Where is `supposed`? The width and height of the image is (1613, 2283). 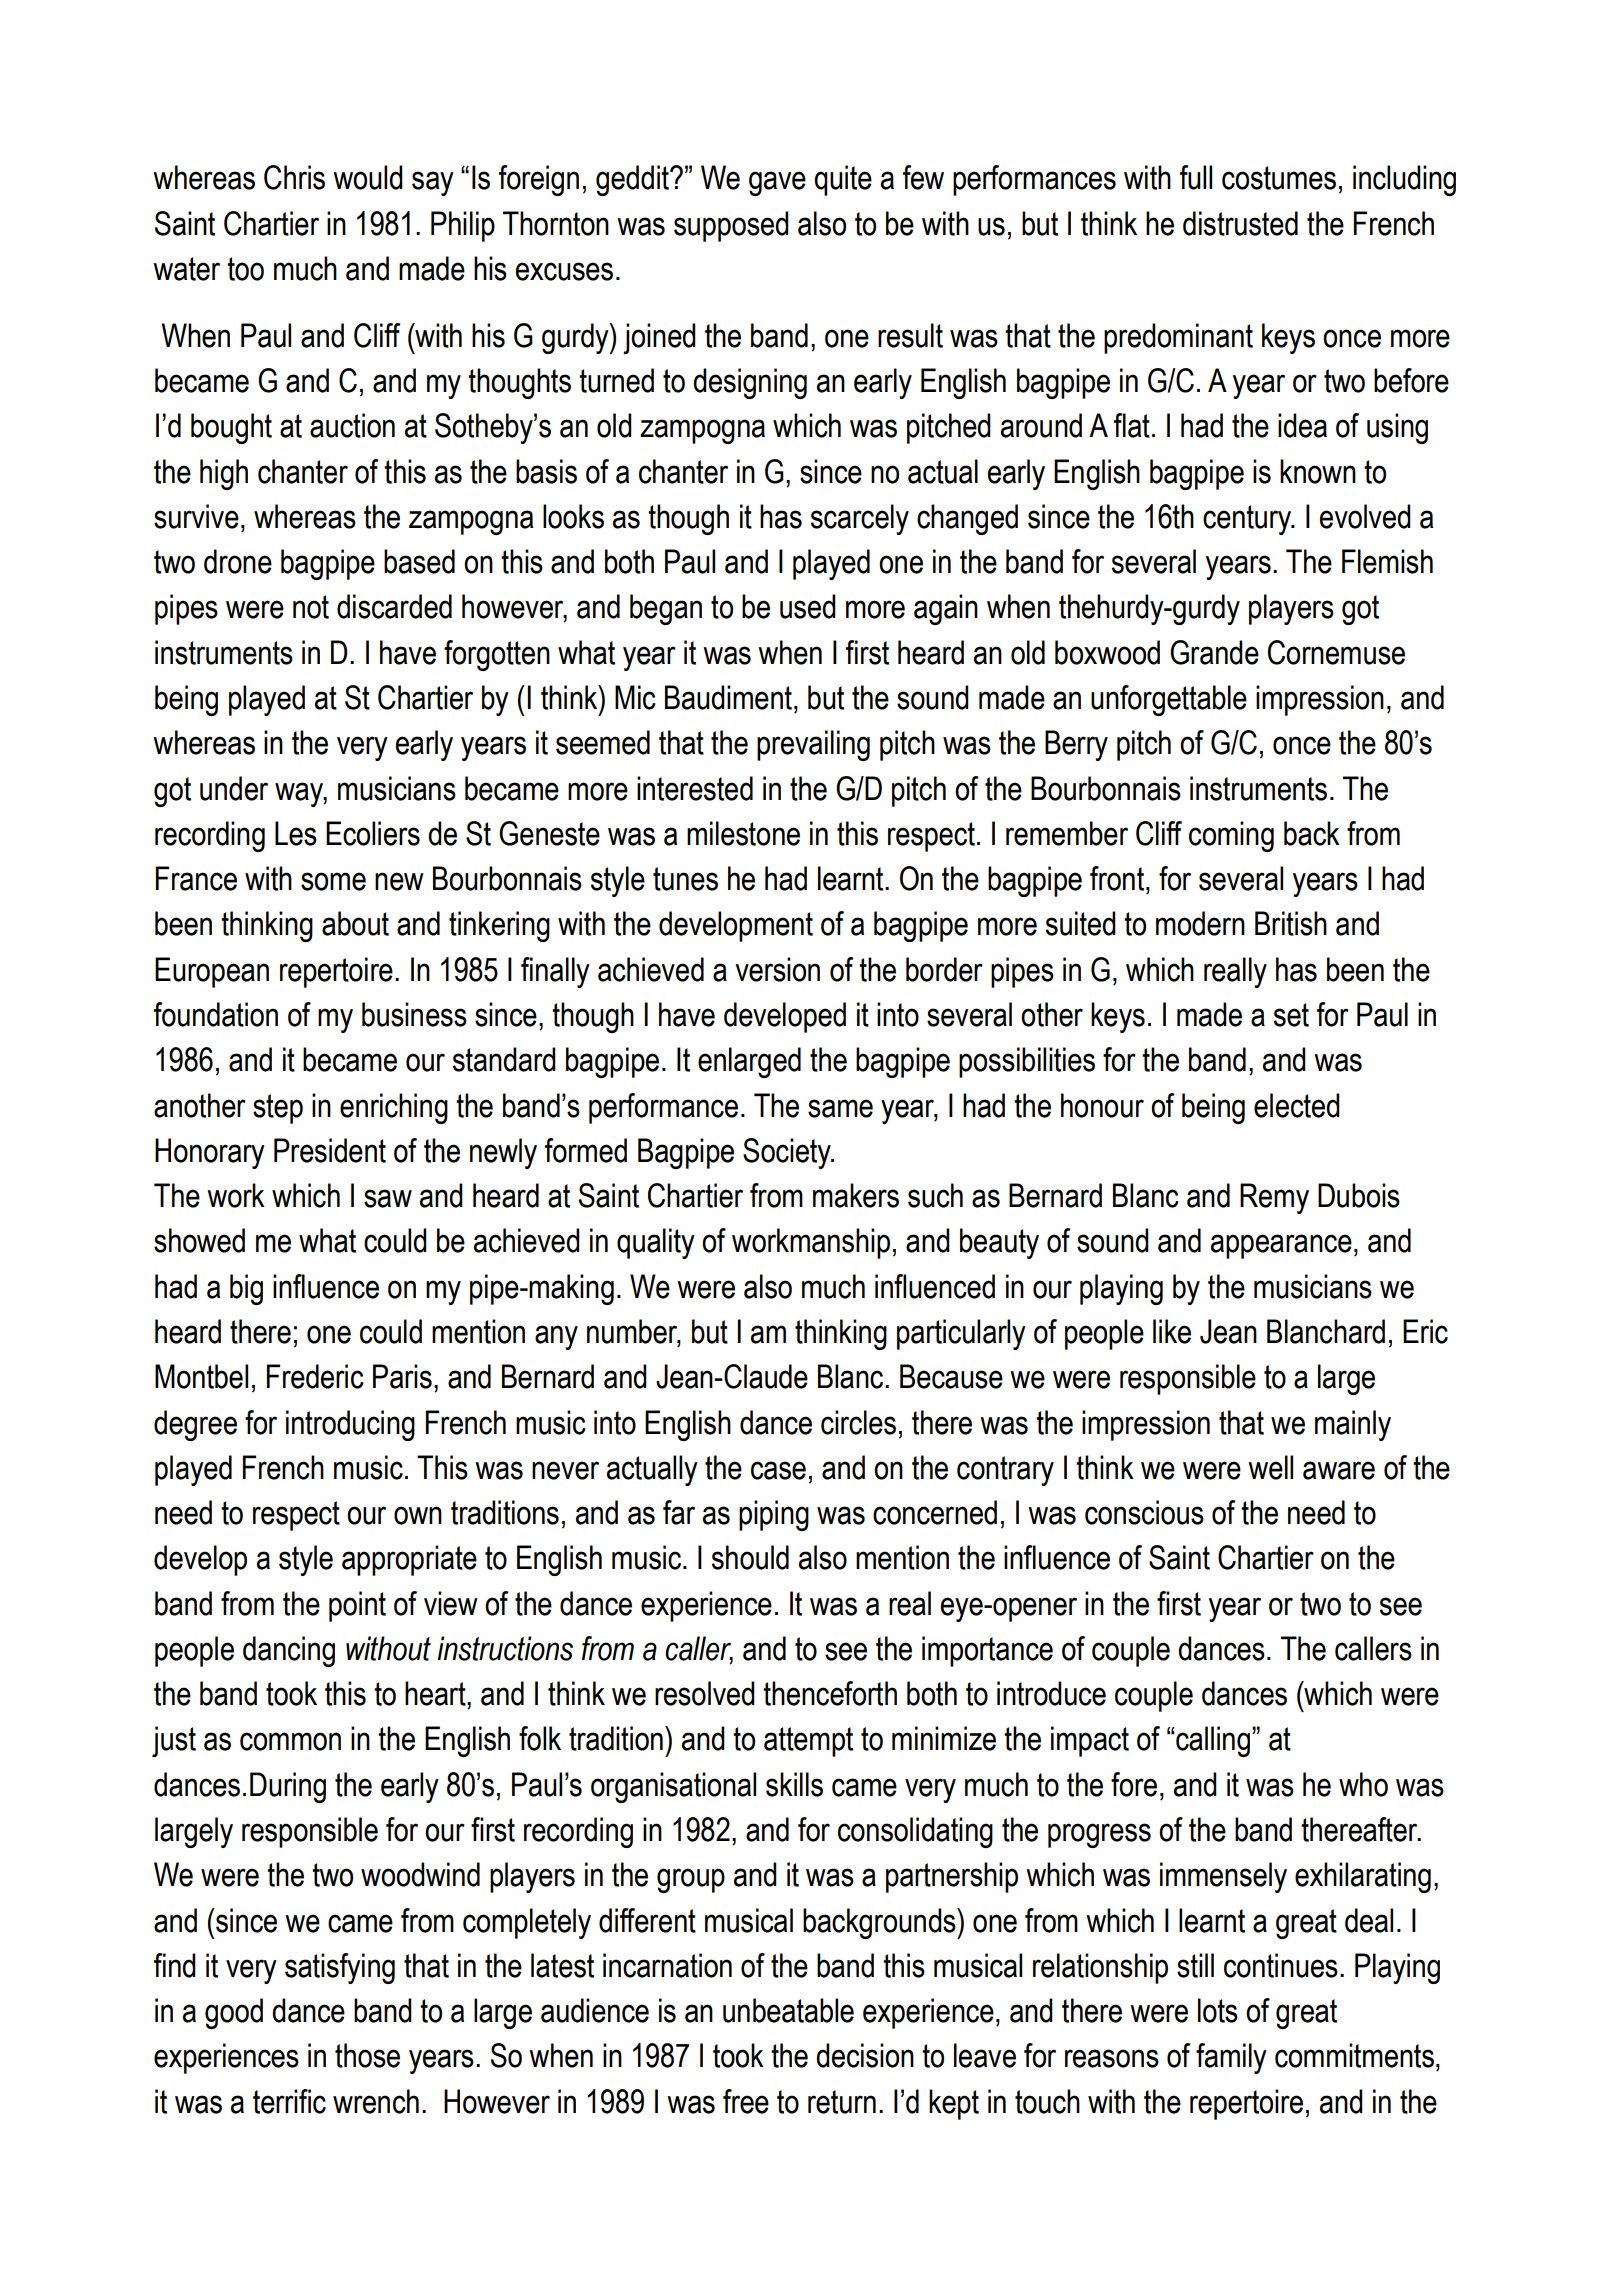 supposed is located at coordinates (731, 226).
